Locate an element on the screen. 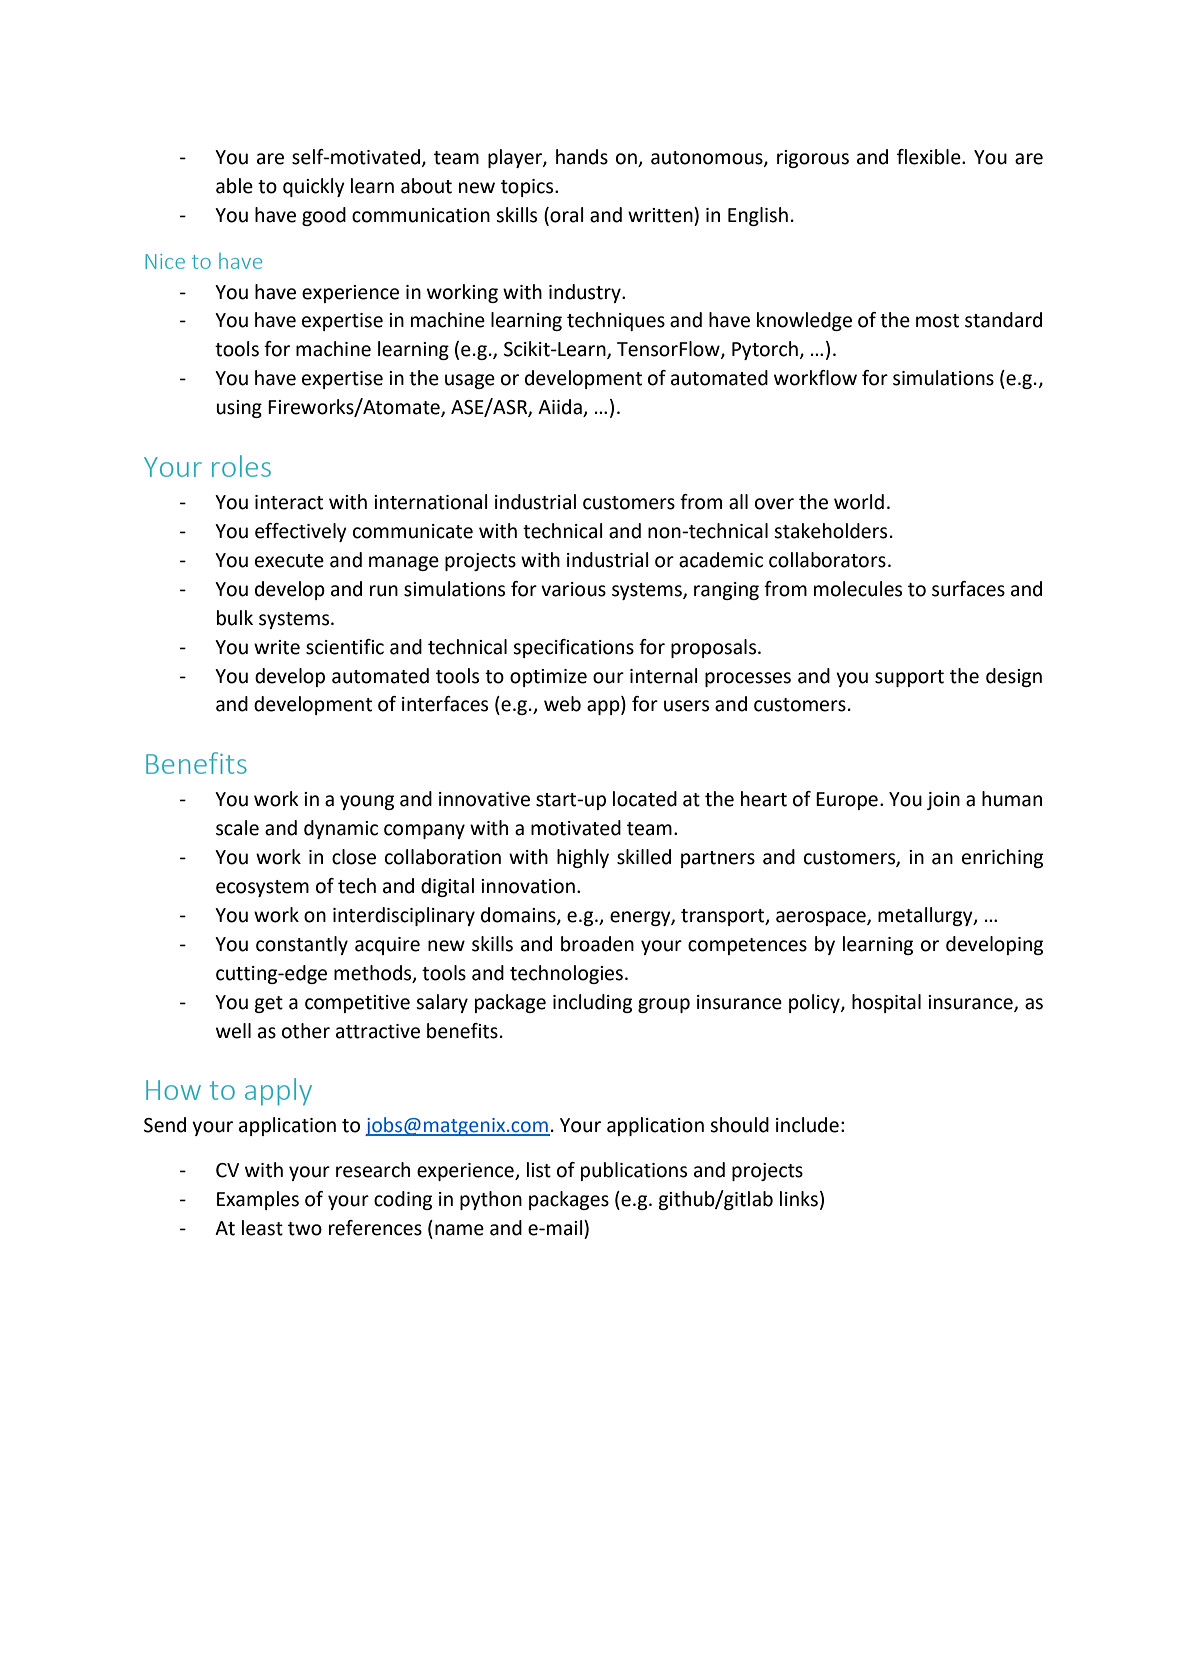 This screenshot has height=1679, width=1187. roles is located at coordinates (241, 466).
